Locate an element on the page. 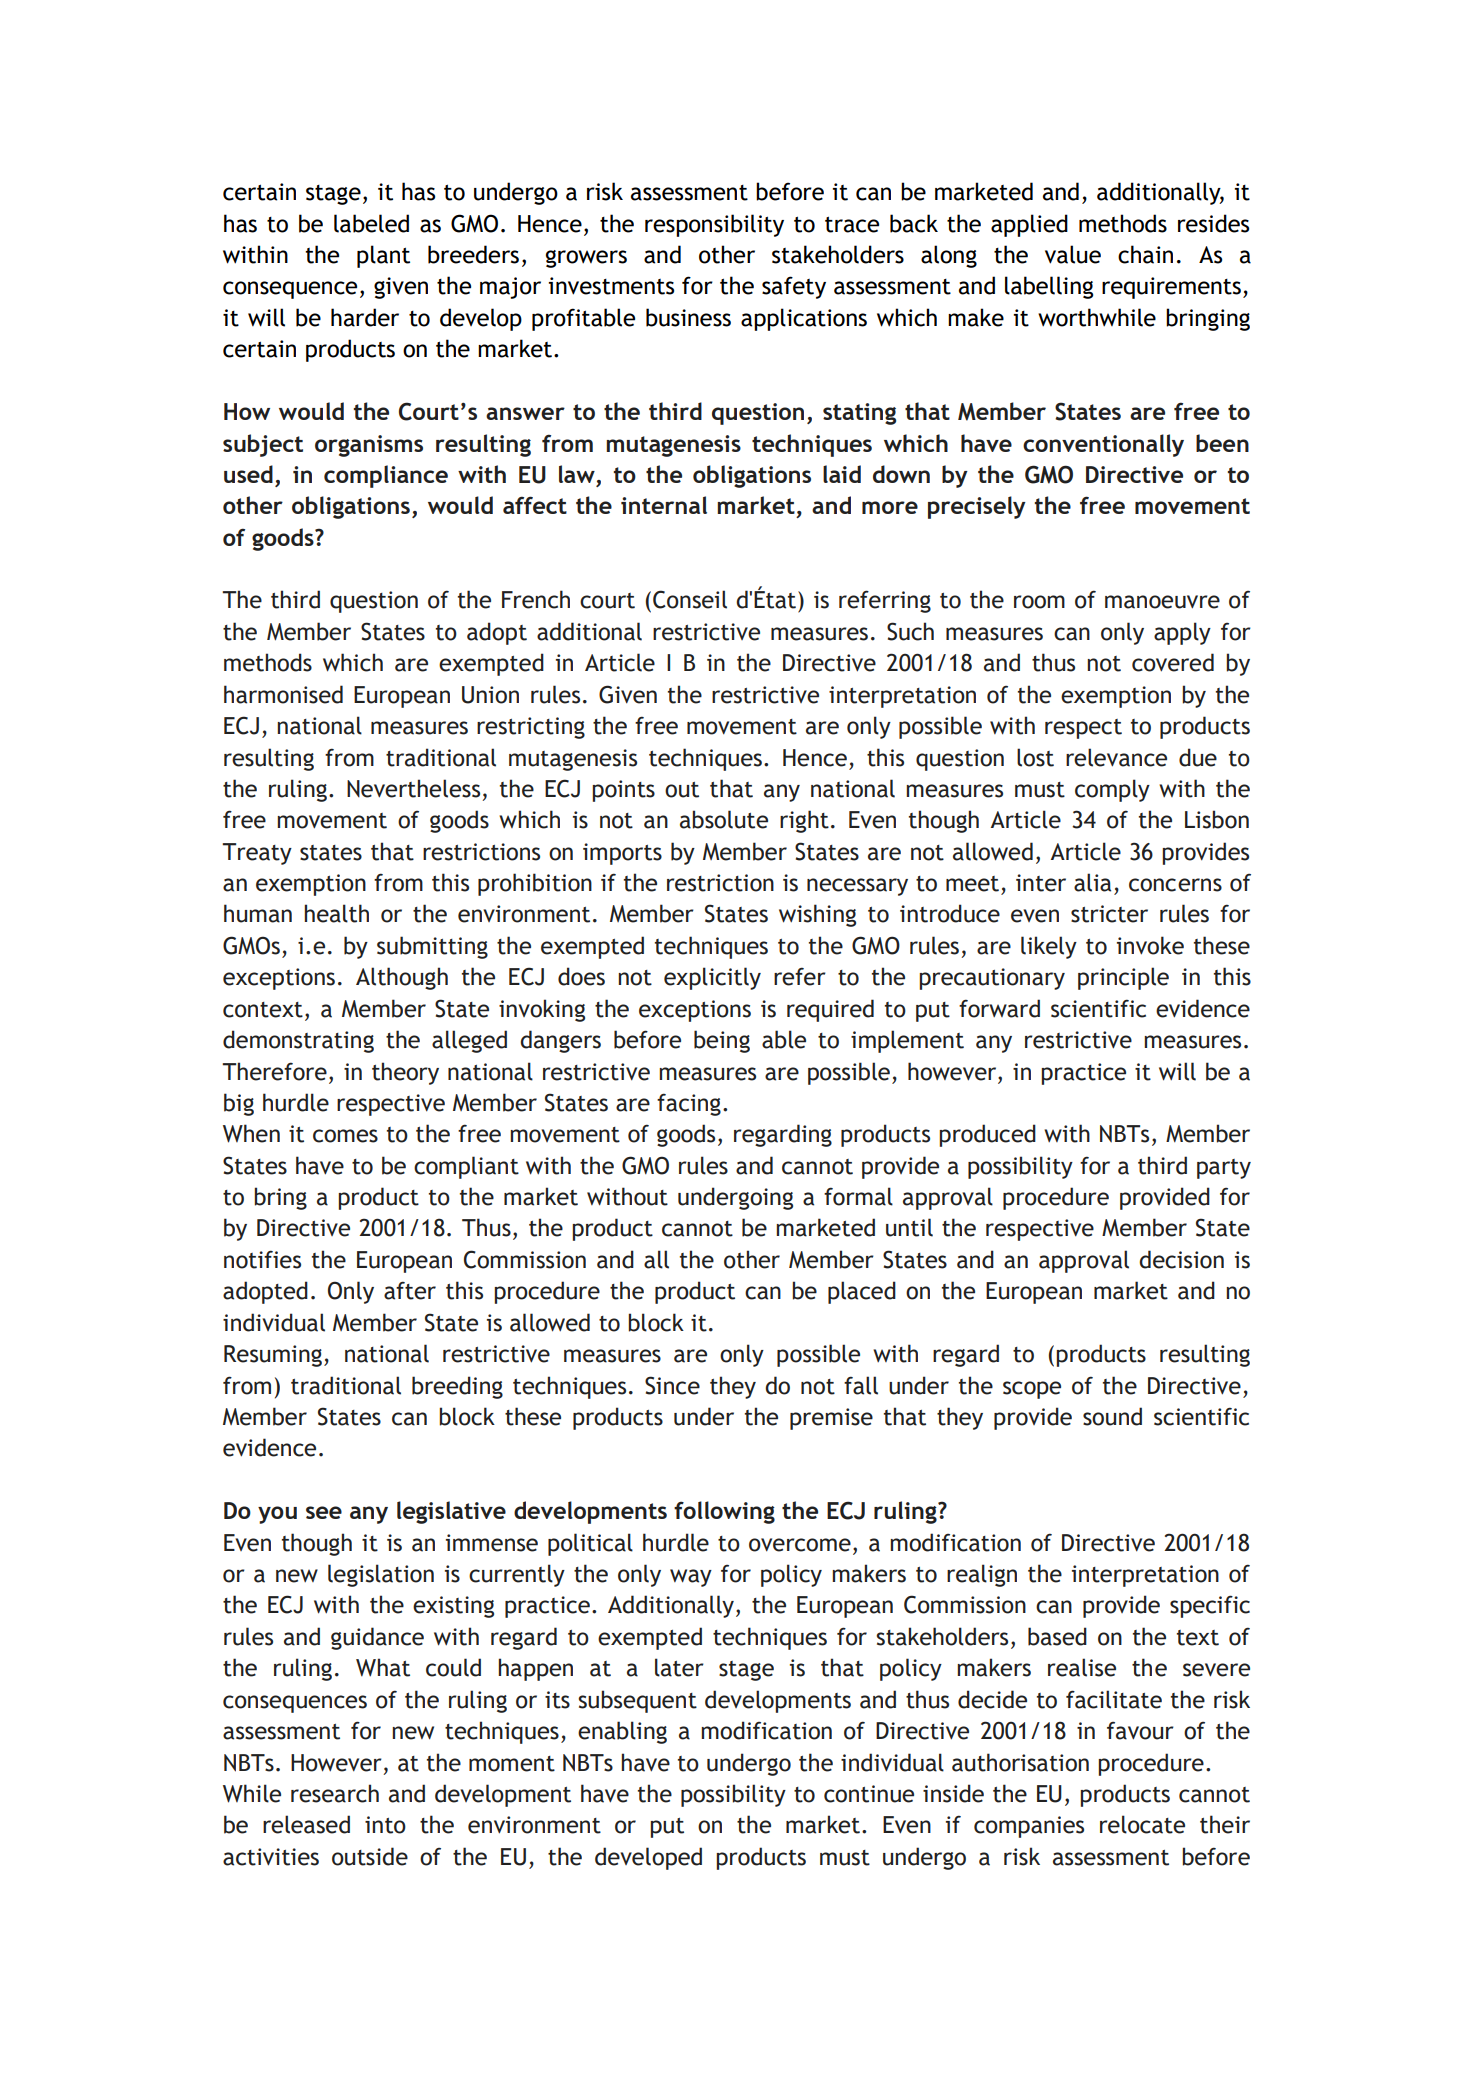 This document has height=2084, width=1474. principle is located at coordinates (1123, 978).
